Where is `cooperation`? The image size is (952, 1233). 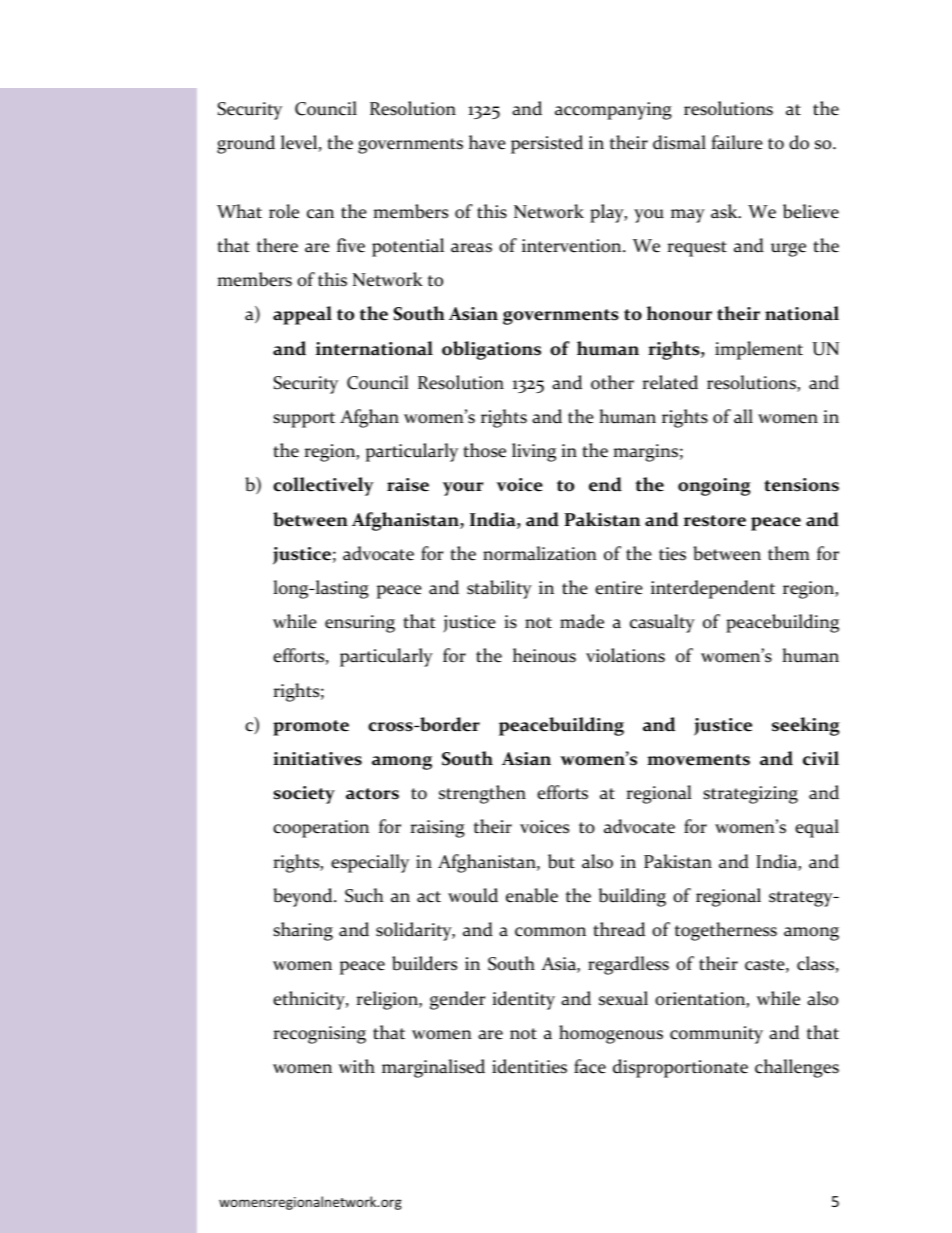
cooperation is located at coordinates (321, 829).
